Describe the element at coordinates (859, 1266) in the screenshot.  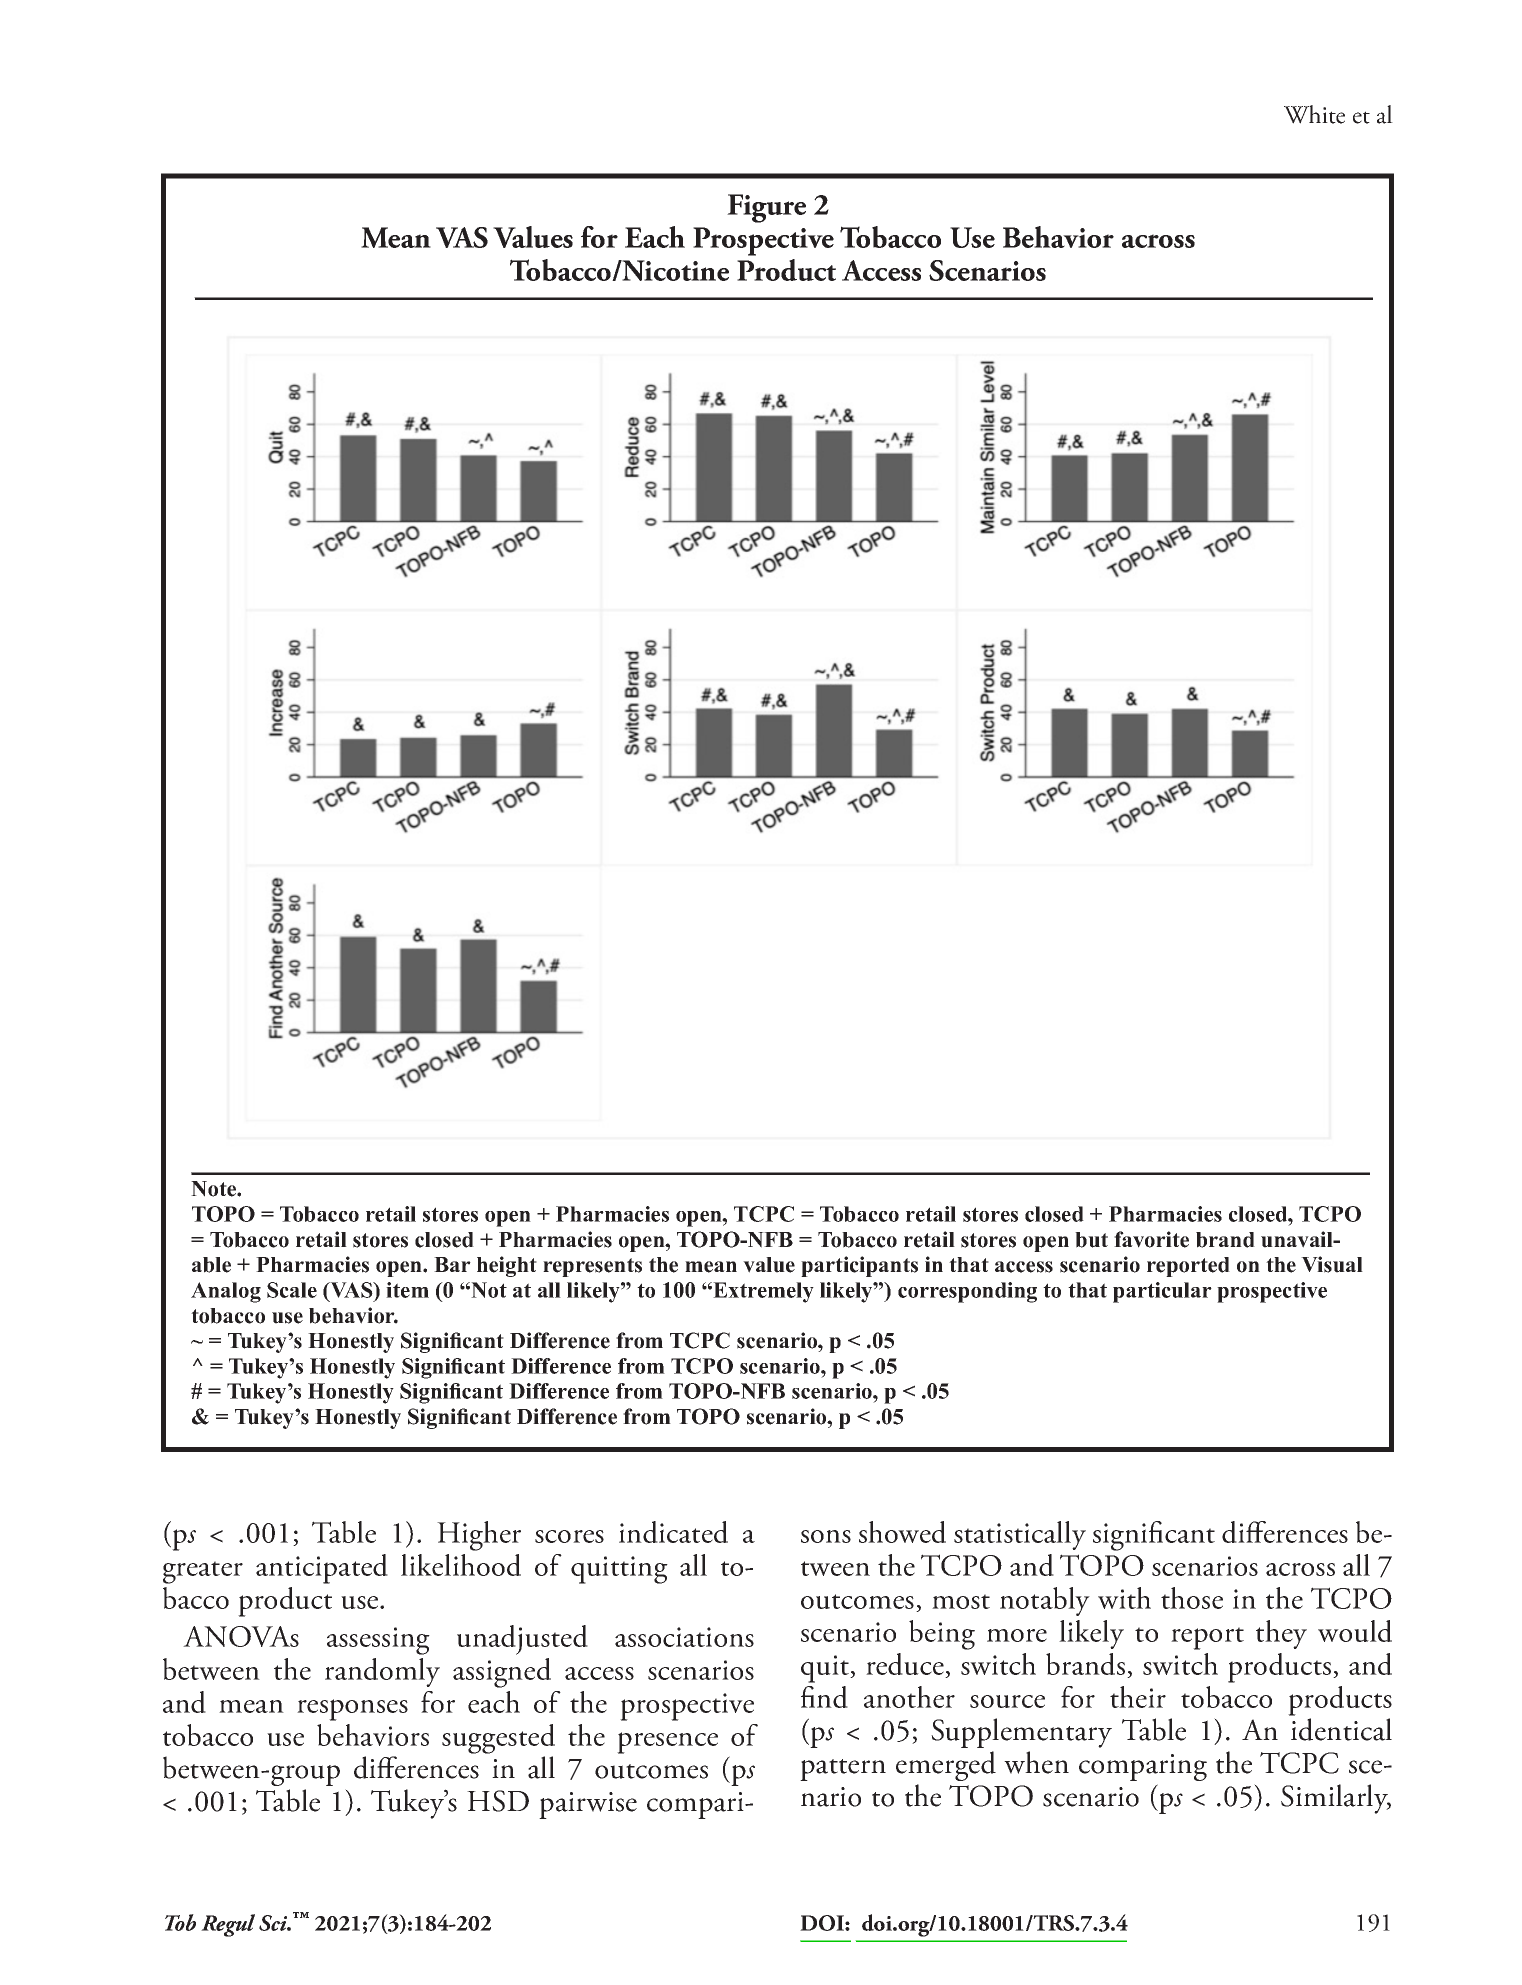
I see `participants` at that location.
